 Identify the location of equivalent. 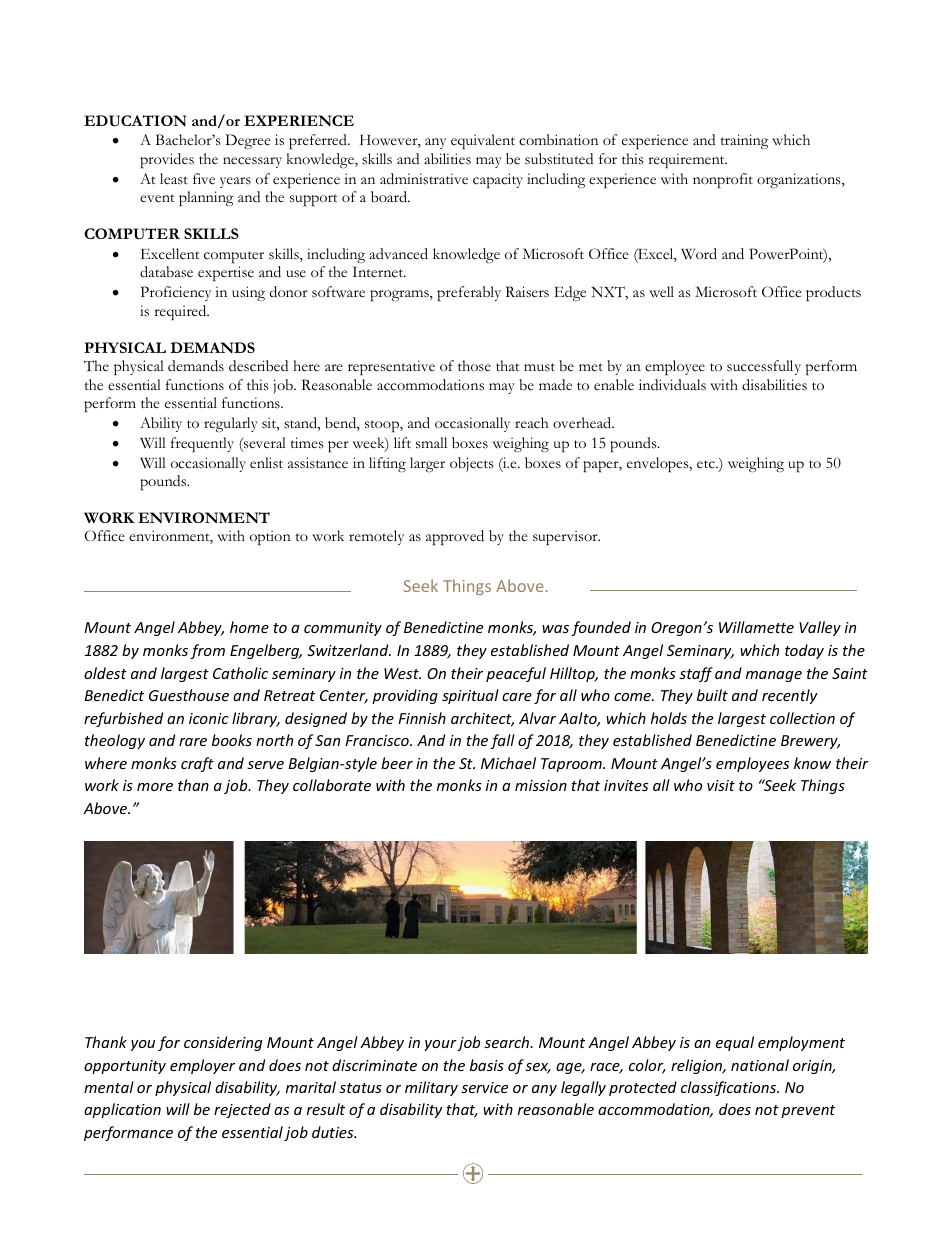
(483, 141).
